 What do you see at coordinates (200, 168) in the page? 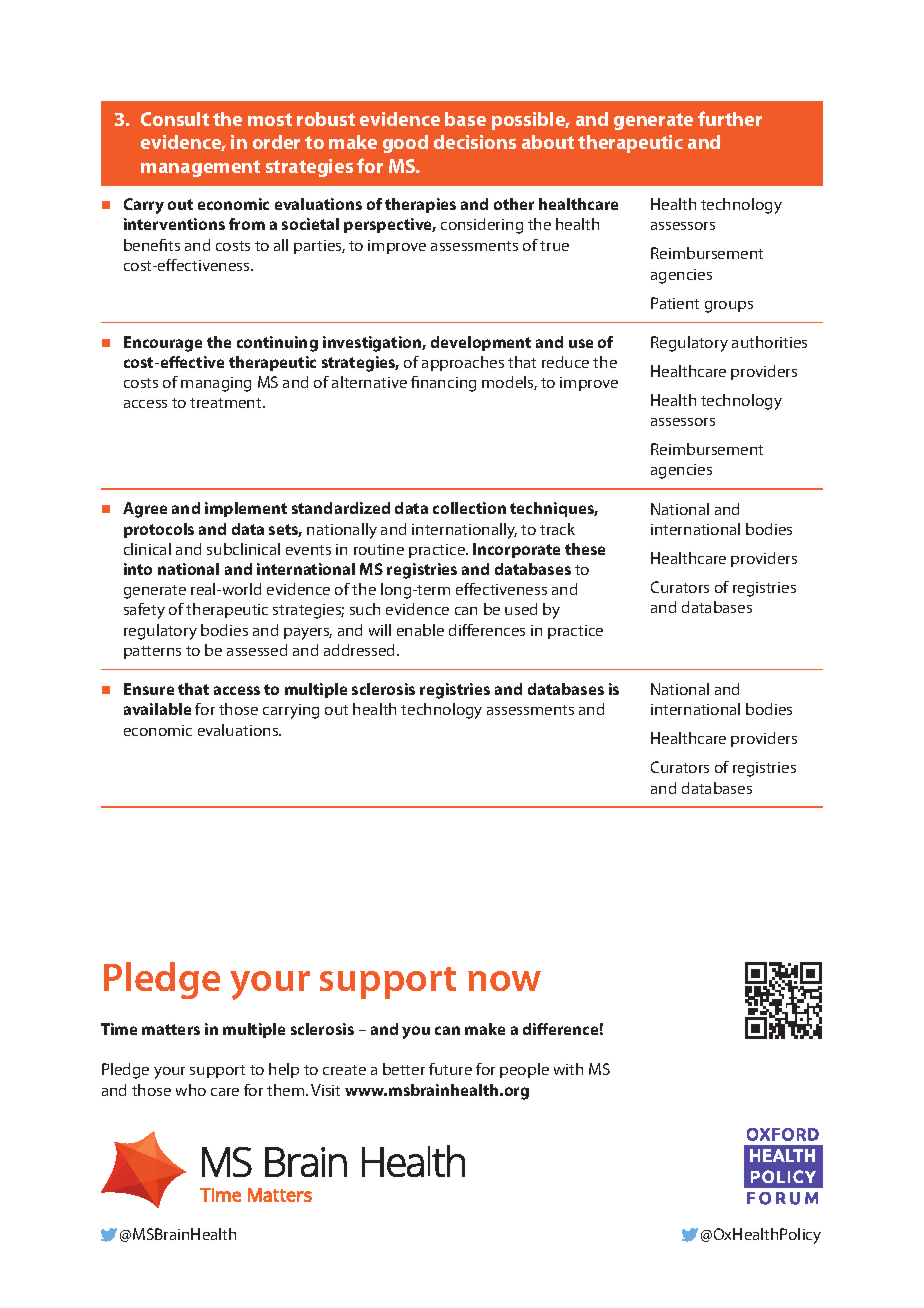
I see `management` at bounding box center [200, 168].
